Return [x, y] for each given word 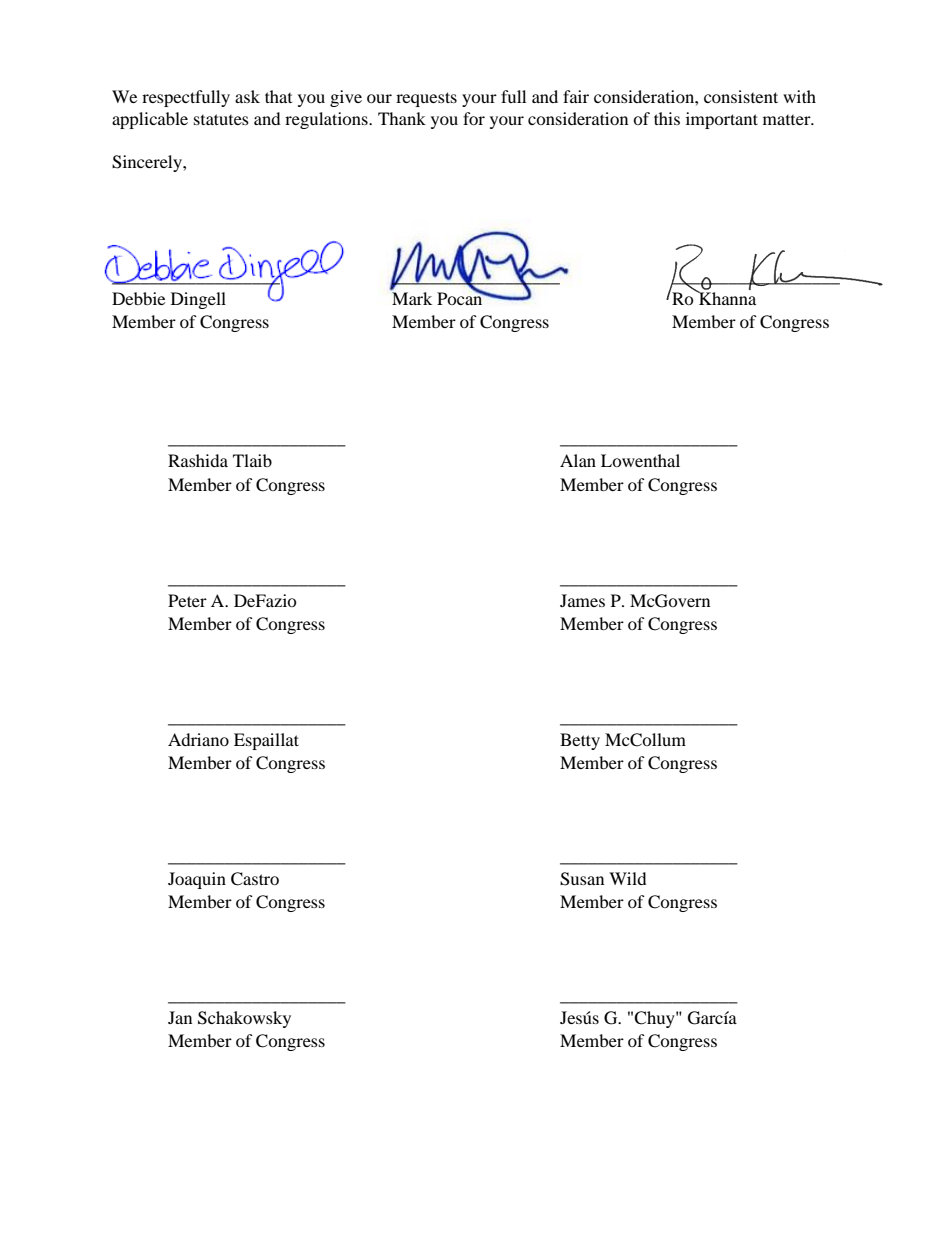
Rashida [198, 460]
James [582, 600]
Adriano [198, 739]
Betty [580, 741]
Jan [180, 1017]
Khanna [726, 297]
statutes [221, 119]
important [722, 120]
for [474, 118]
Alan [578, 460]
